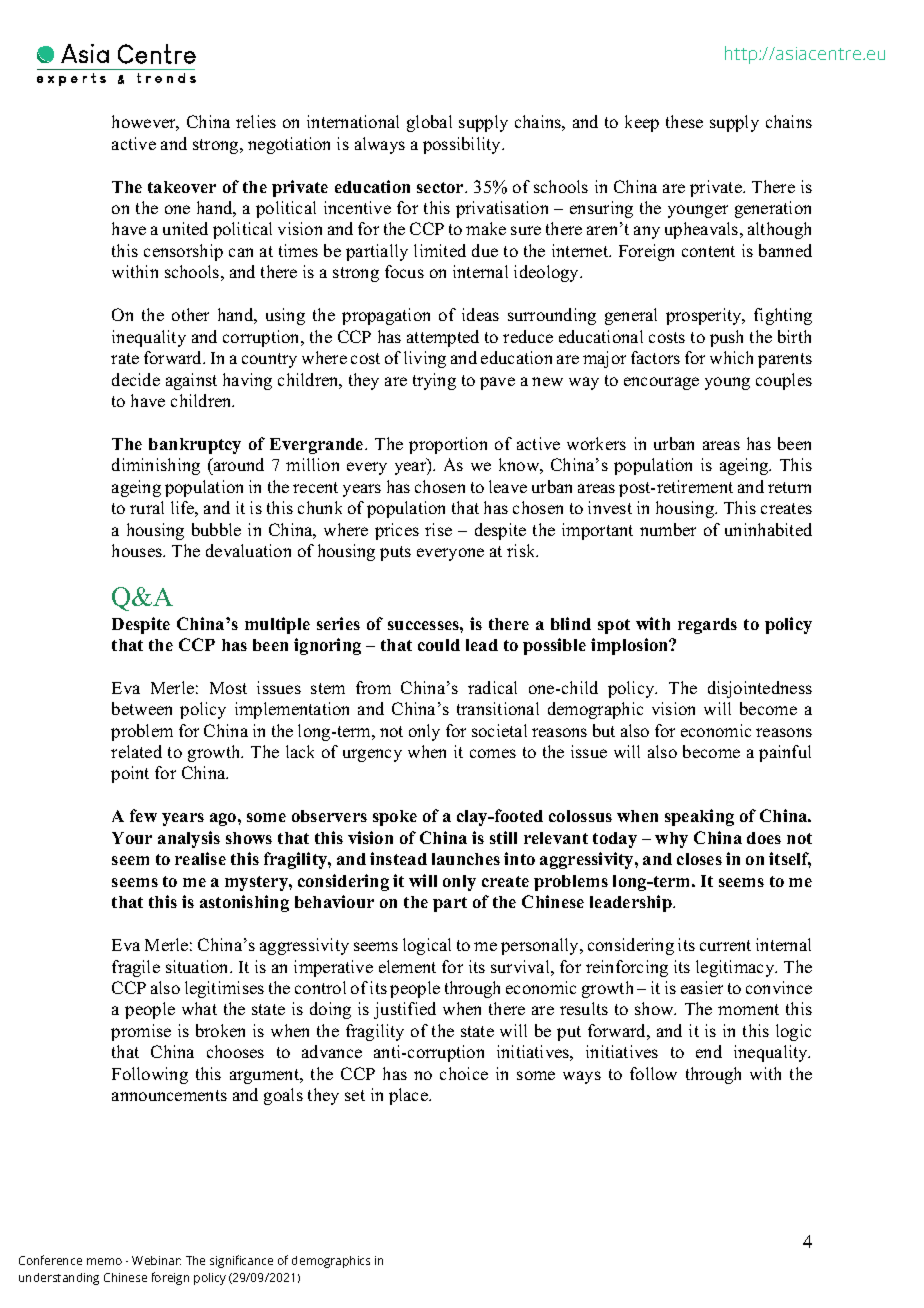  What do you see at coordinates (493, 753) in the screenshot?
I see `comes` at bounding box center [493, 753].
